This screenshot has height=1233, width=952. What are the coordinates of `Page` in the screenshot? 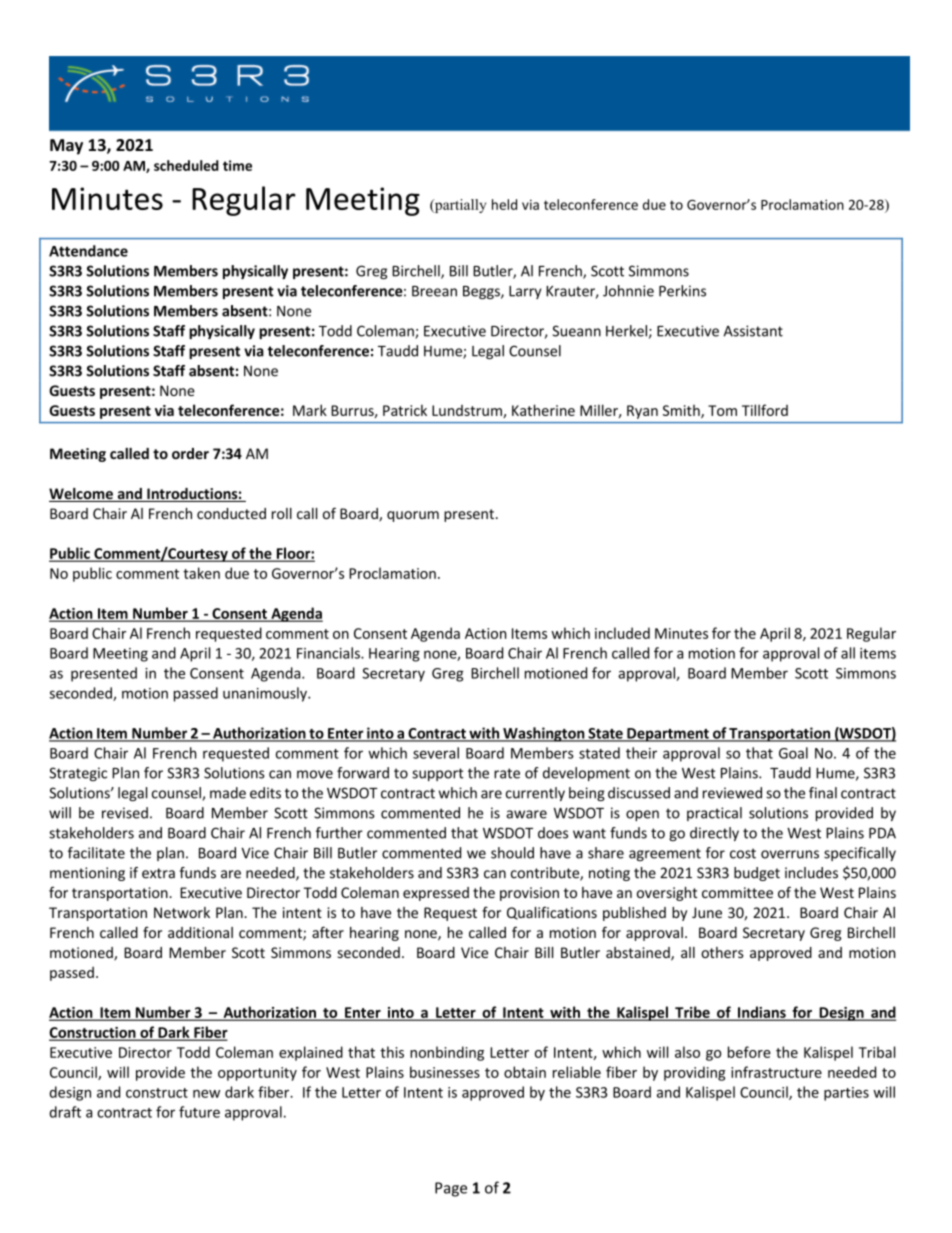 It's located at (451, 1189).
